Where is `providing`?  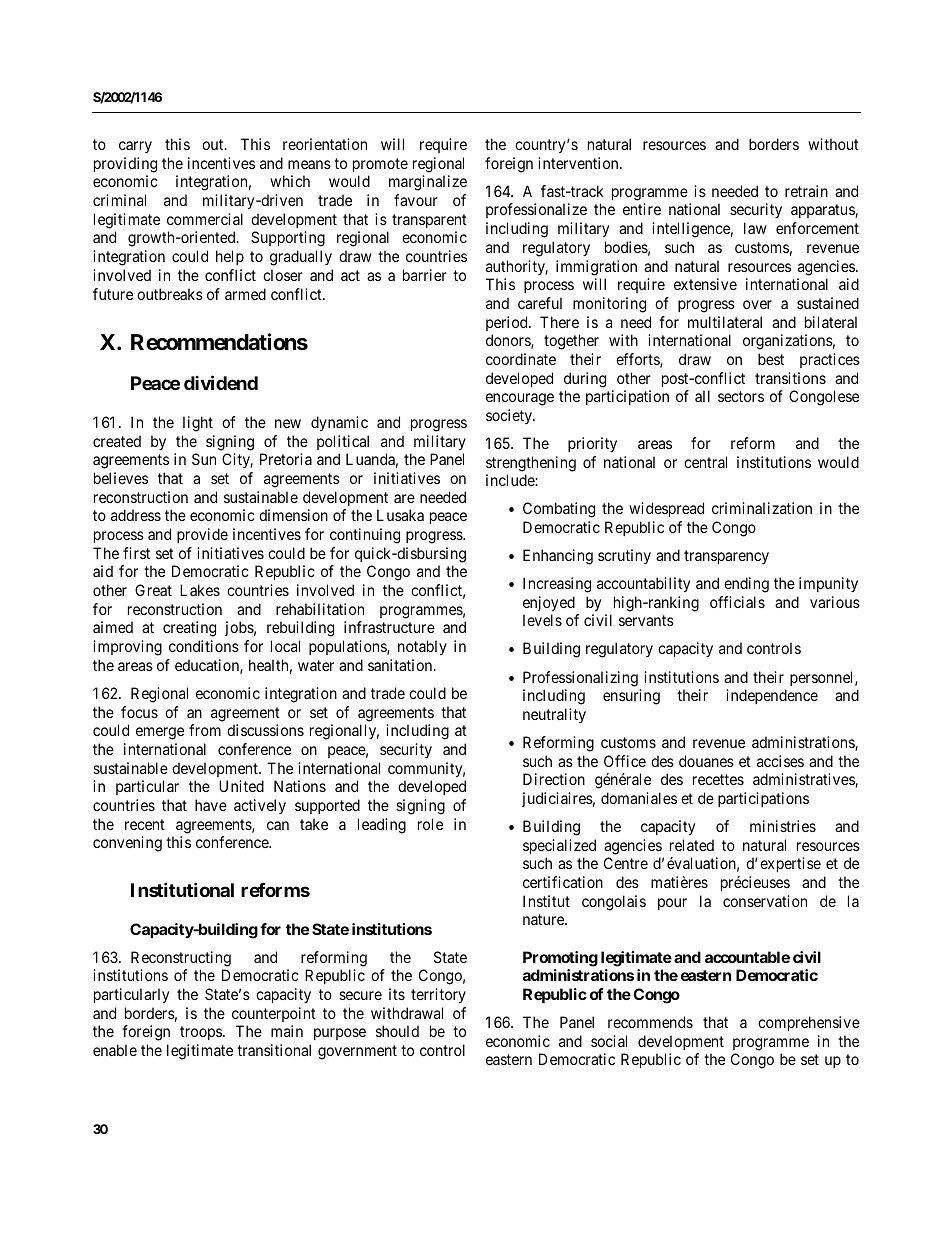
providing is located at coordinates (125, 165).
